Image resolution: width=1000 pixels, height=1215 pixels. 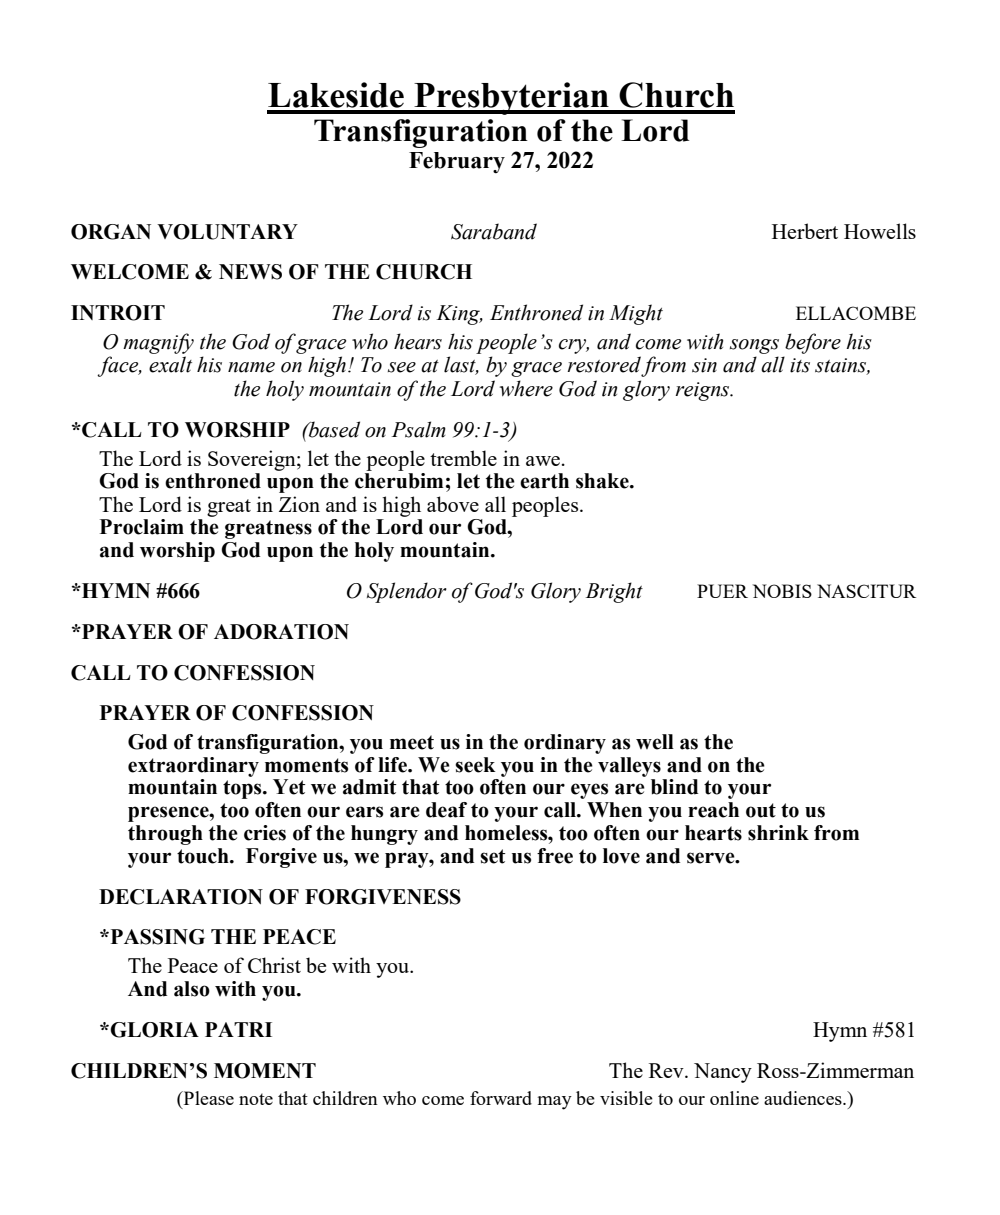 I want to click on Splendor, so click(x=407, y=592).
